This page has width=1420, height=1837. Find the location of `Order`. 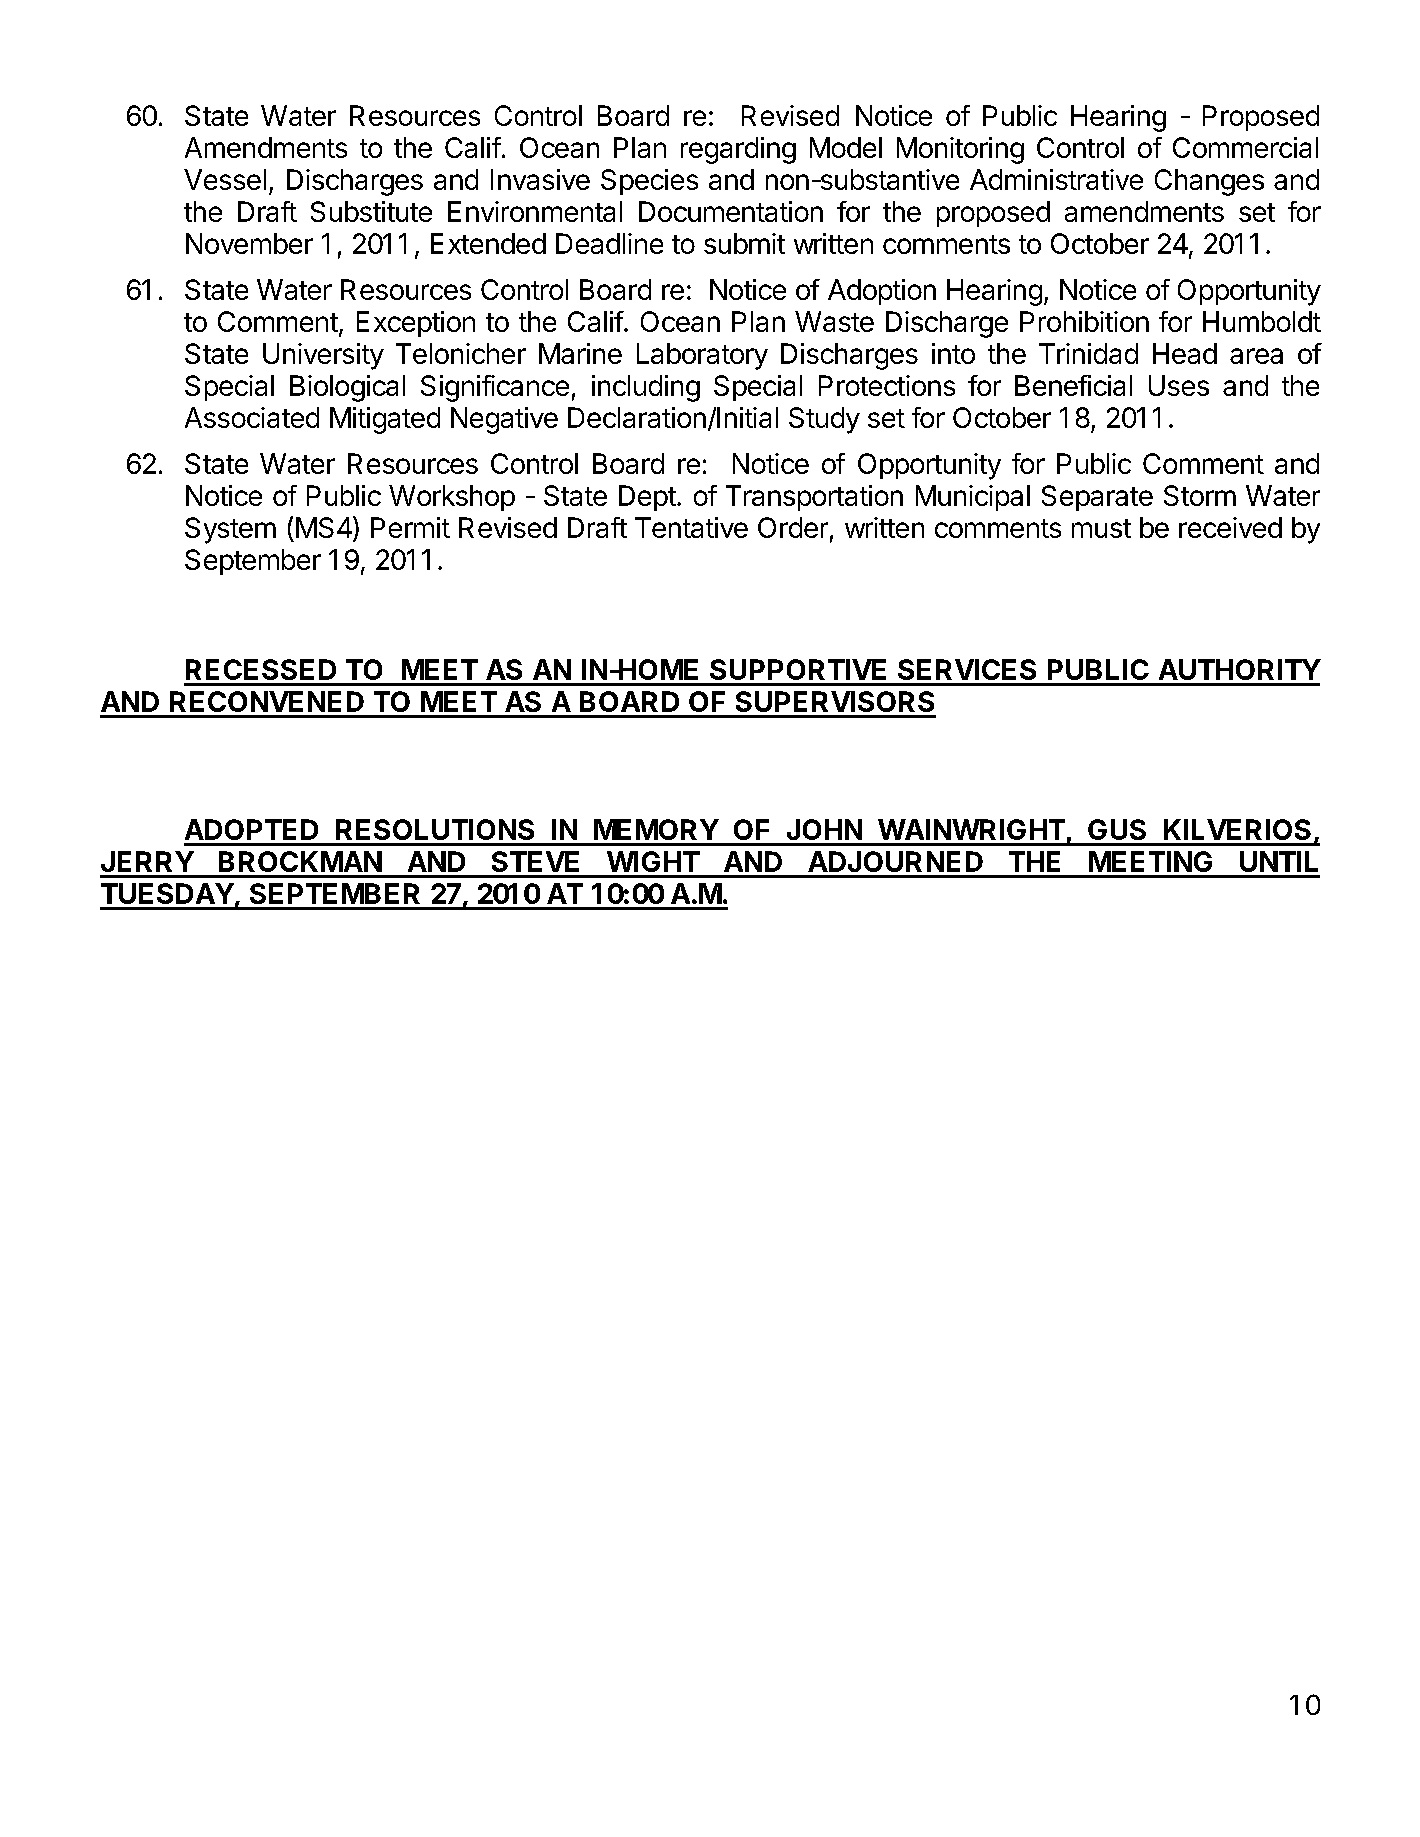

Order is located at coordinates (793, 527).
